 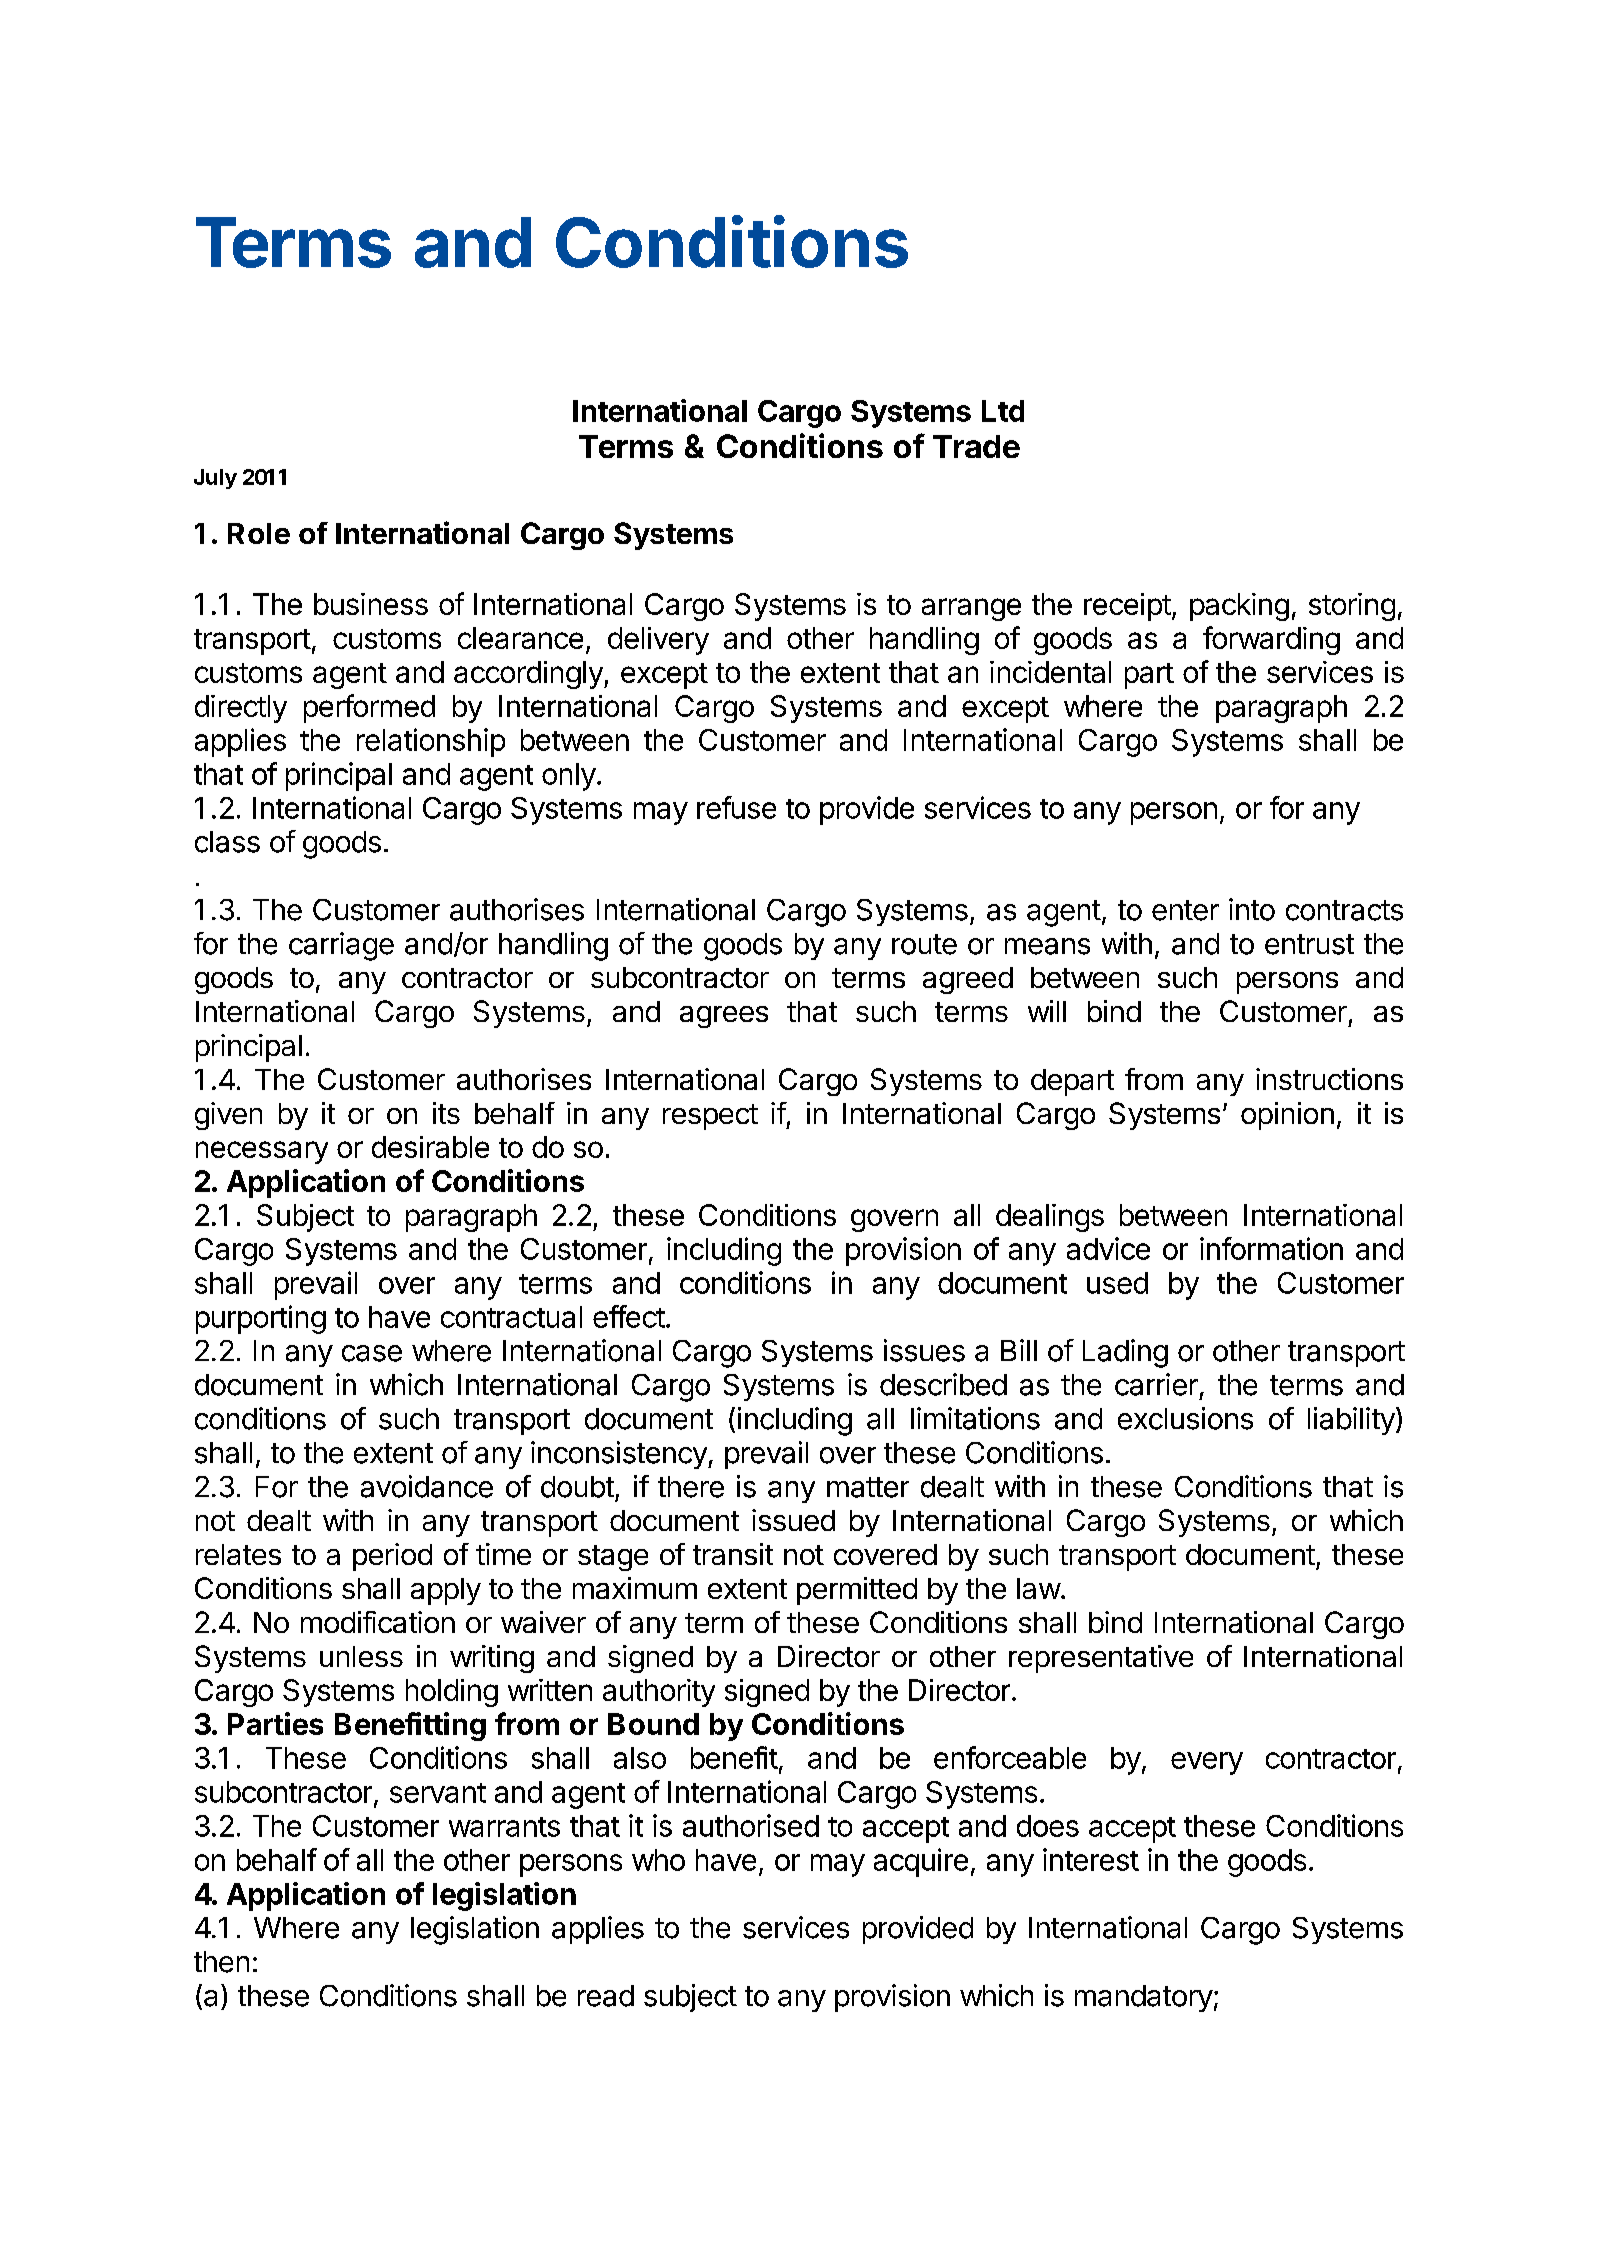 I want to click on mandatory, so click(x=1144, y=1998).
